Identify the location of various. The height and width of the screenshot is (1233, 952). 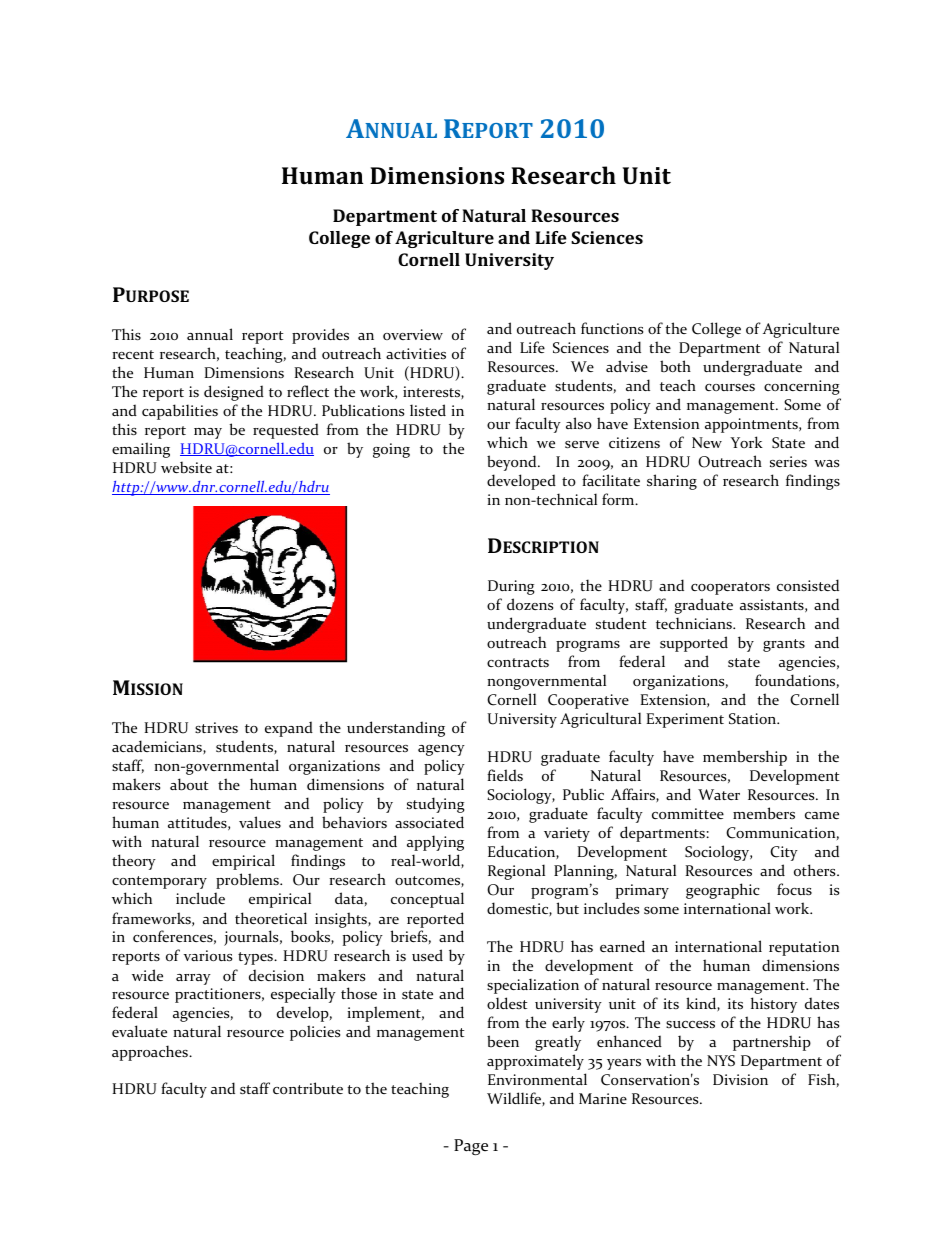
(208, 956).
